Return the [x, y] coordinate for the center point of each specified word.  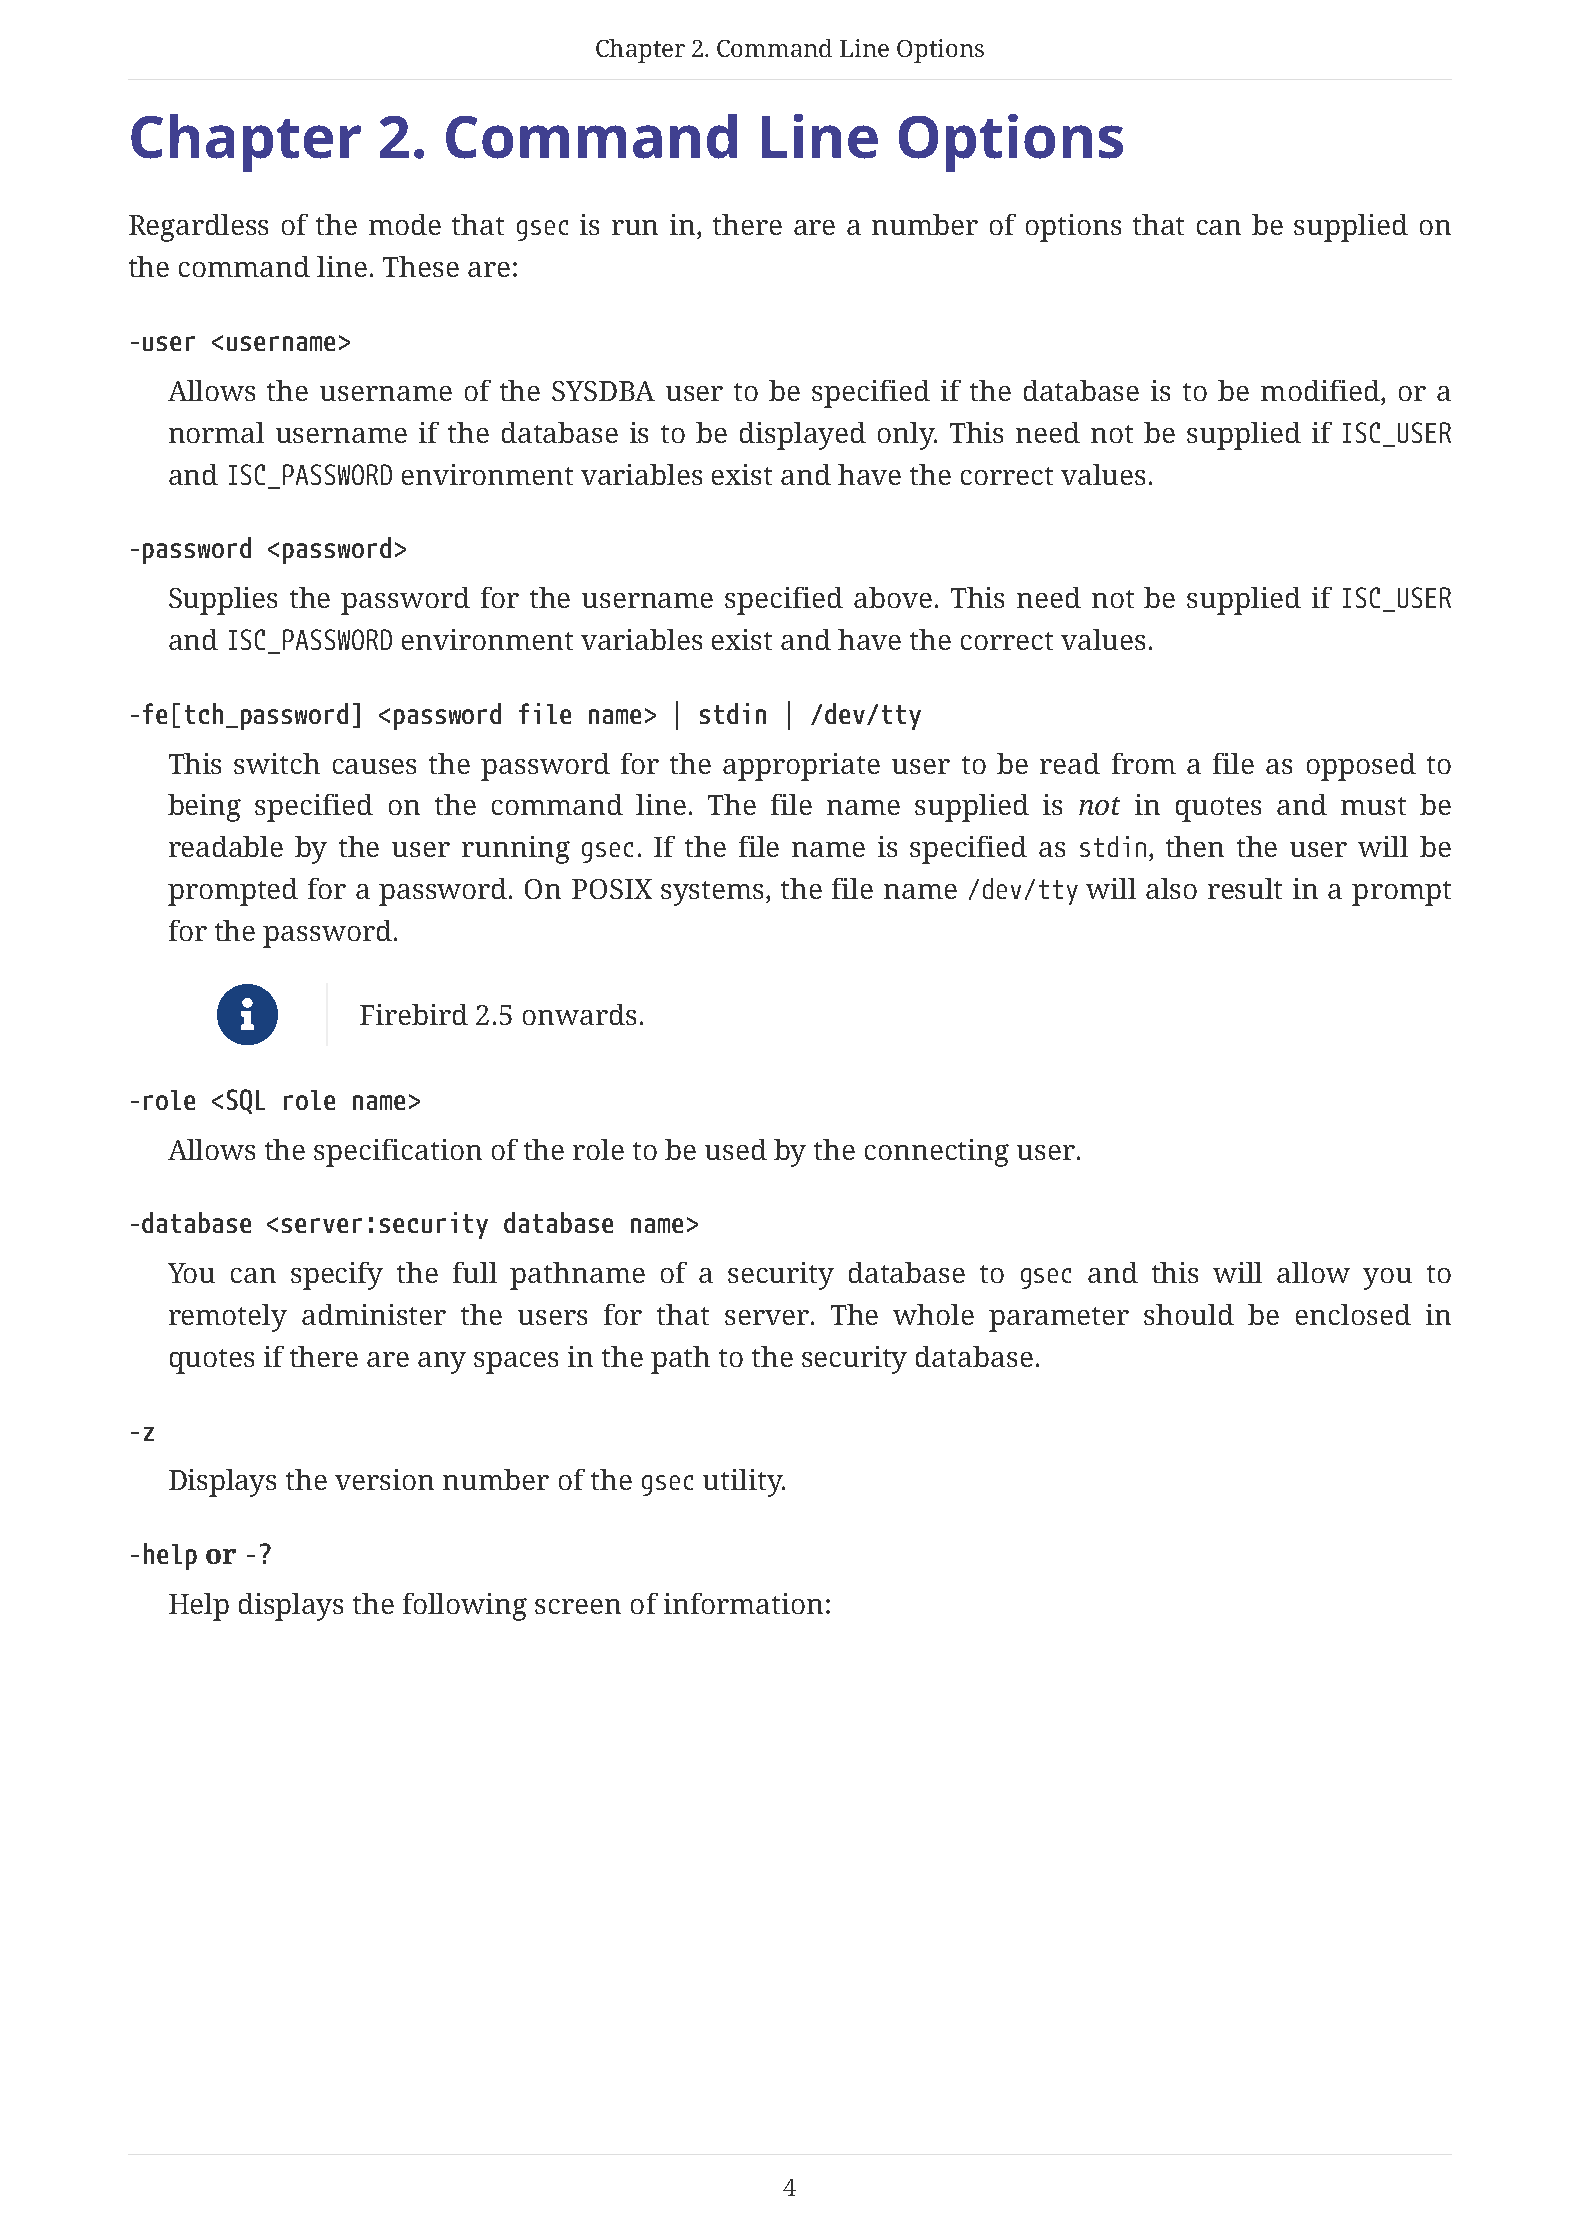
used [736, 1149]
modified [1321, 390]
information [743, 1603]
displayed [803, 436]
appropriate [801, 767]
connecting [937, 1153]
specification [398, 1153]
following [465, 1607]
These [421, 266]
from [1144, 763]
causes [374, 766]
